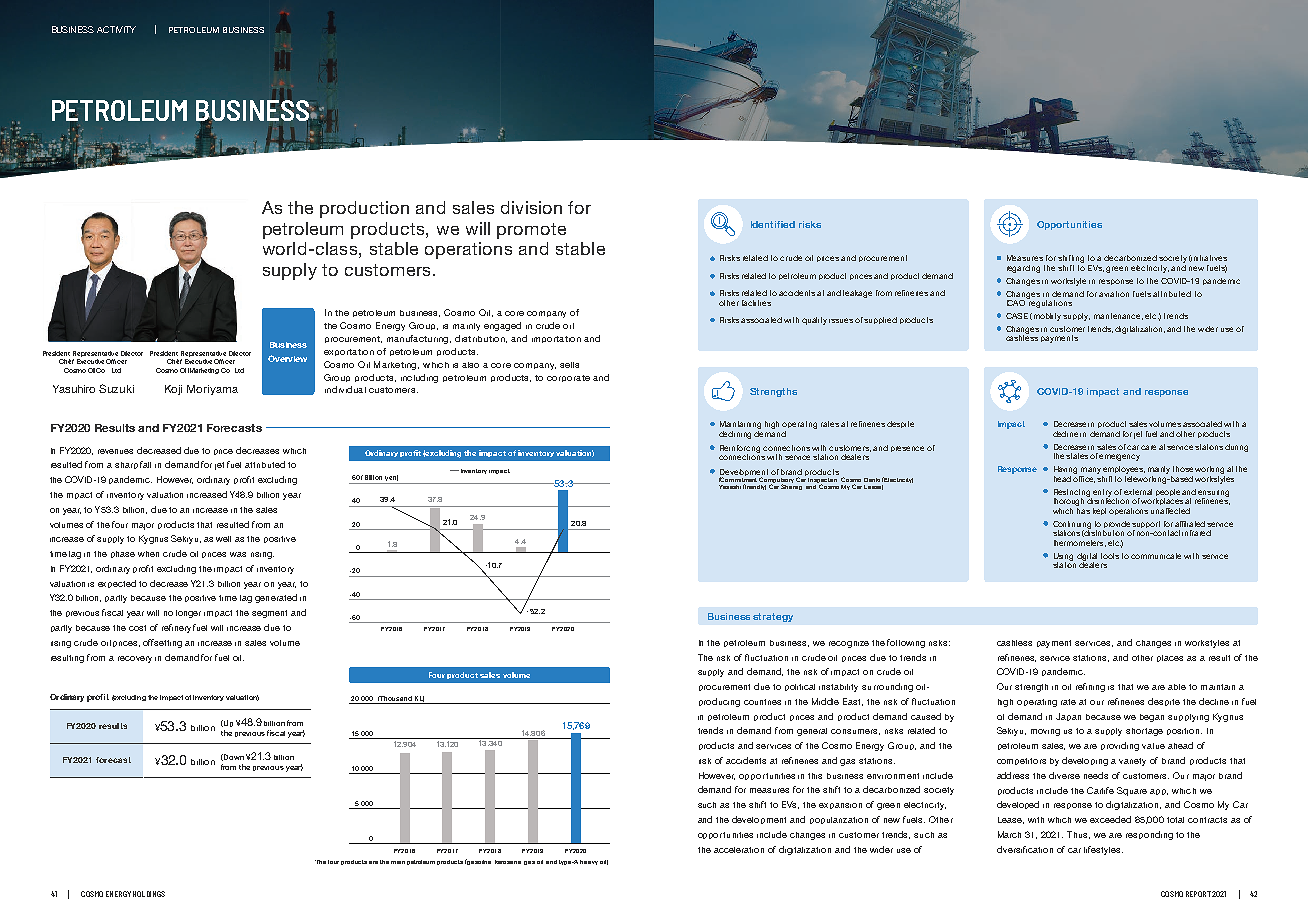 The image size is (1308, 924). Describe the element at coordinates (531, 207) in the screenshot. I see `division` at that location.
